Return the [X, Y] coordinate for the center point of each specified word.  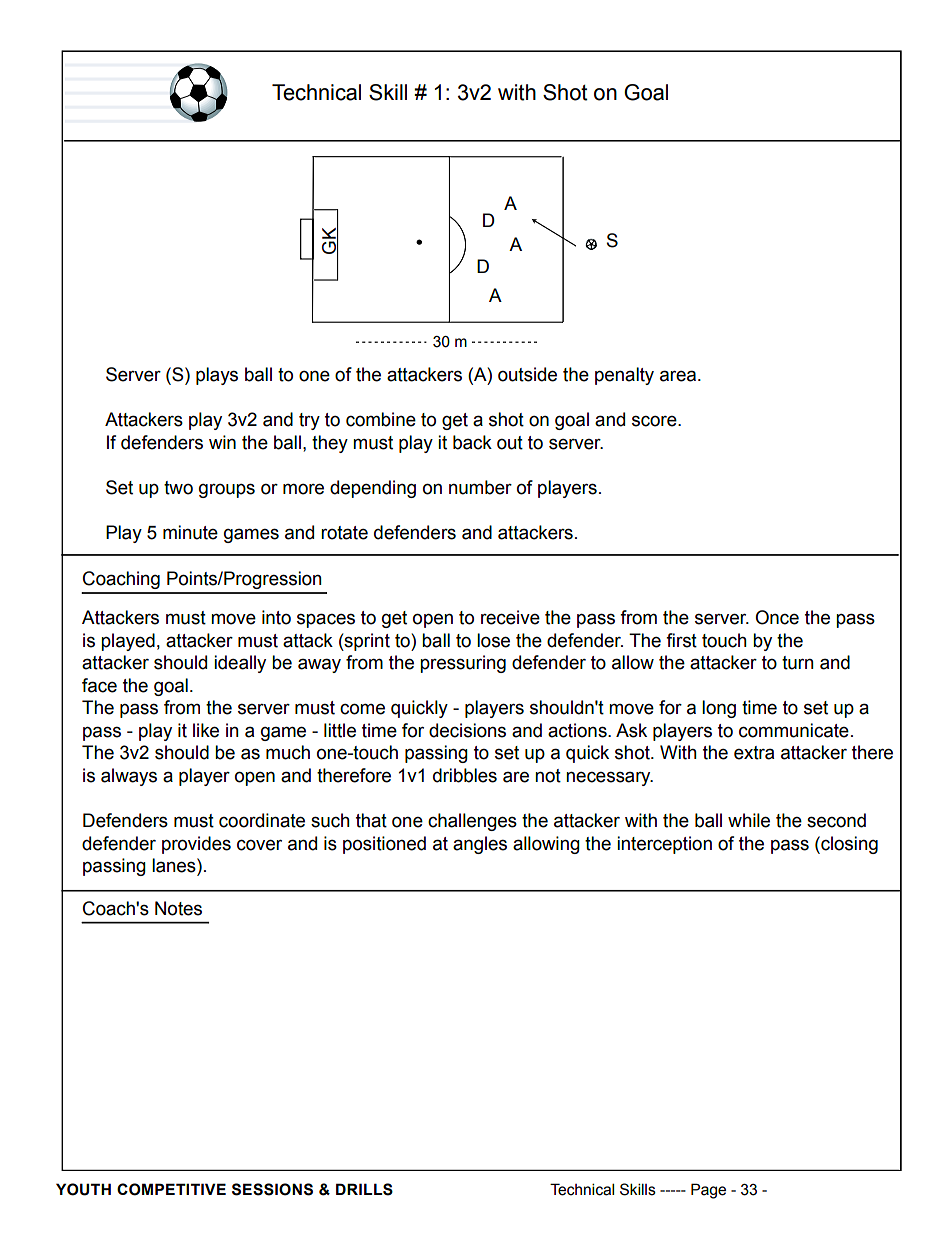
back [472, 442]
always [129, 777]
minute [190, 532]
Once [777, 617]
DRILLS [364, 1189]
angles [480, 845]
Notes [178, 908]
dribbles [465, 775]
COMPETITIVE [171, 1189]
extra [754, 753]
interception [664, 845]
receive [510, 617]
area [678, 376]
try [309, 421]
